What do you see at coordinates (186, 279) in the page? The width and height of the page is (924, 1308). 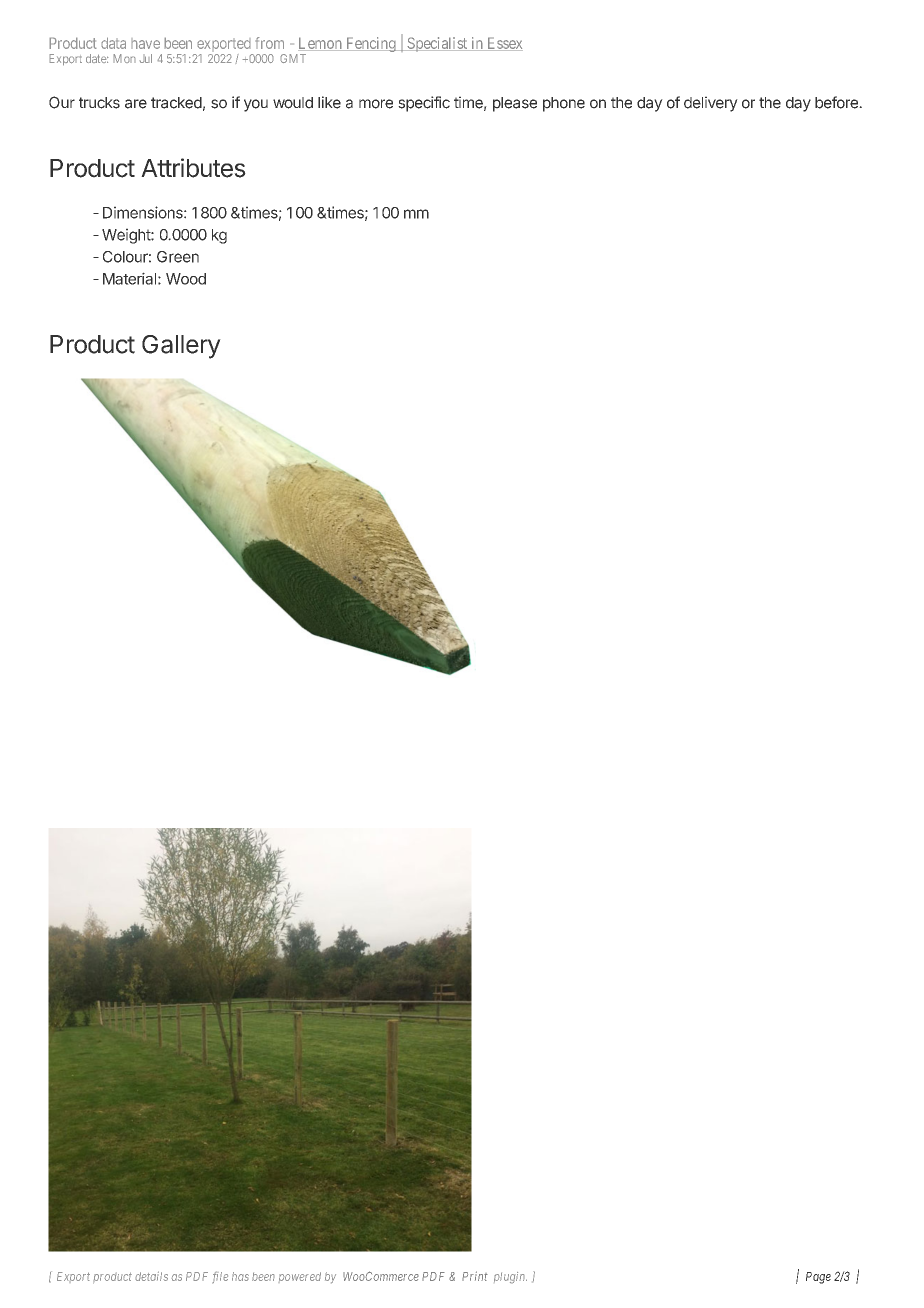 I see `Wood` at bounding box center [186, 279].
